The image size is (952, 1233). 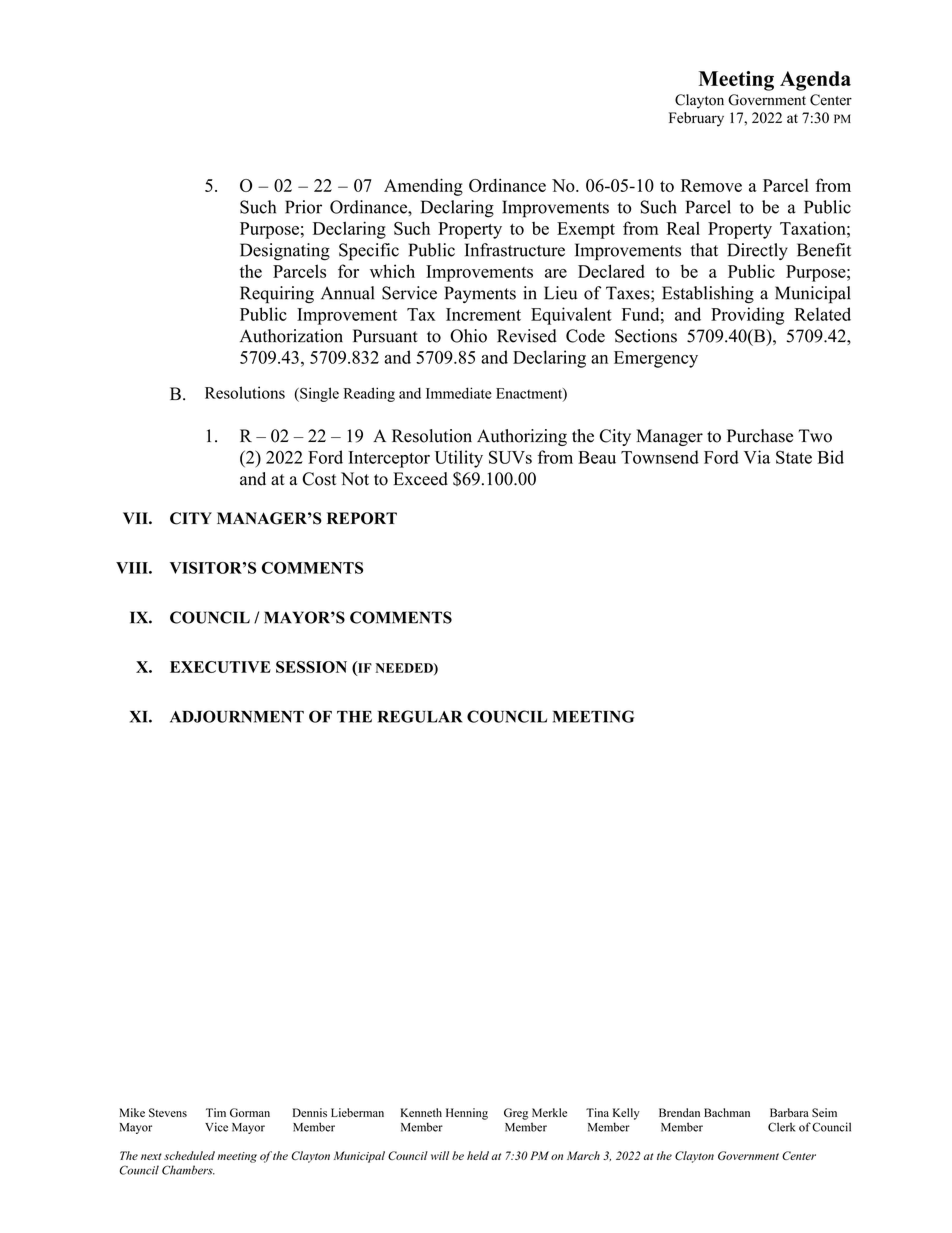 I want to click on Amending, so click(x=423, y=187).
